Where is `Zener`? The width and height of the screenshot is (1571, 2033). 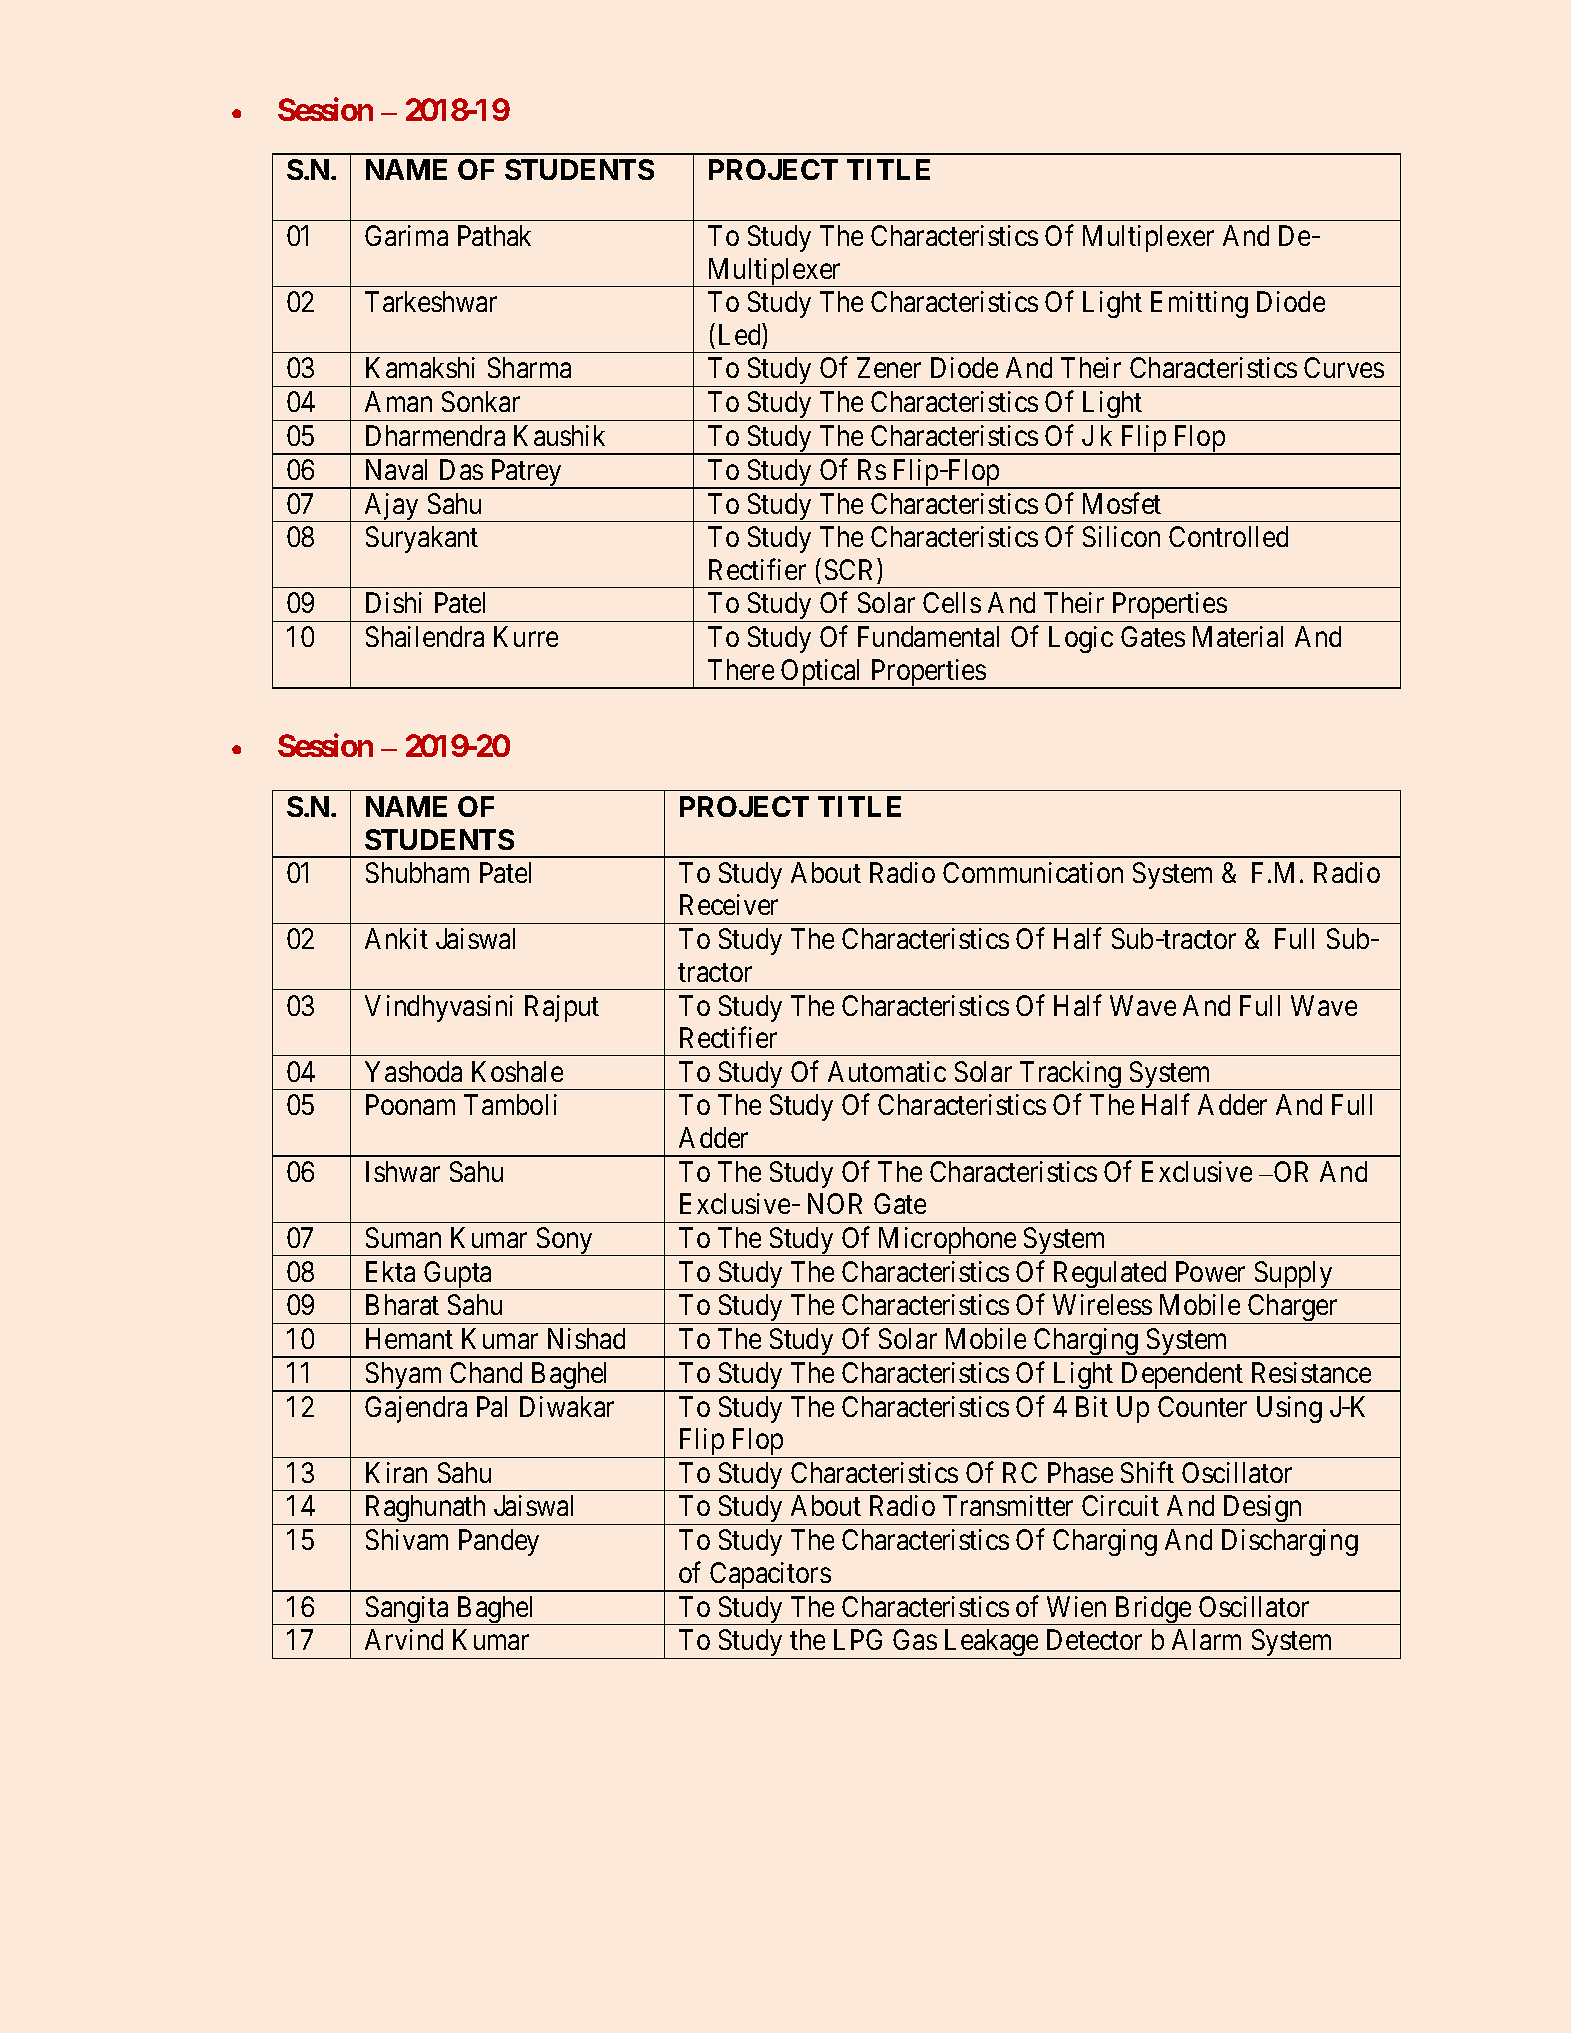
Zener is located at coordinates (889, 368).
